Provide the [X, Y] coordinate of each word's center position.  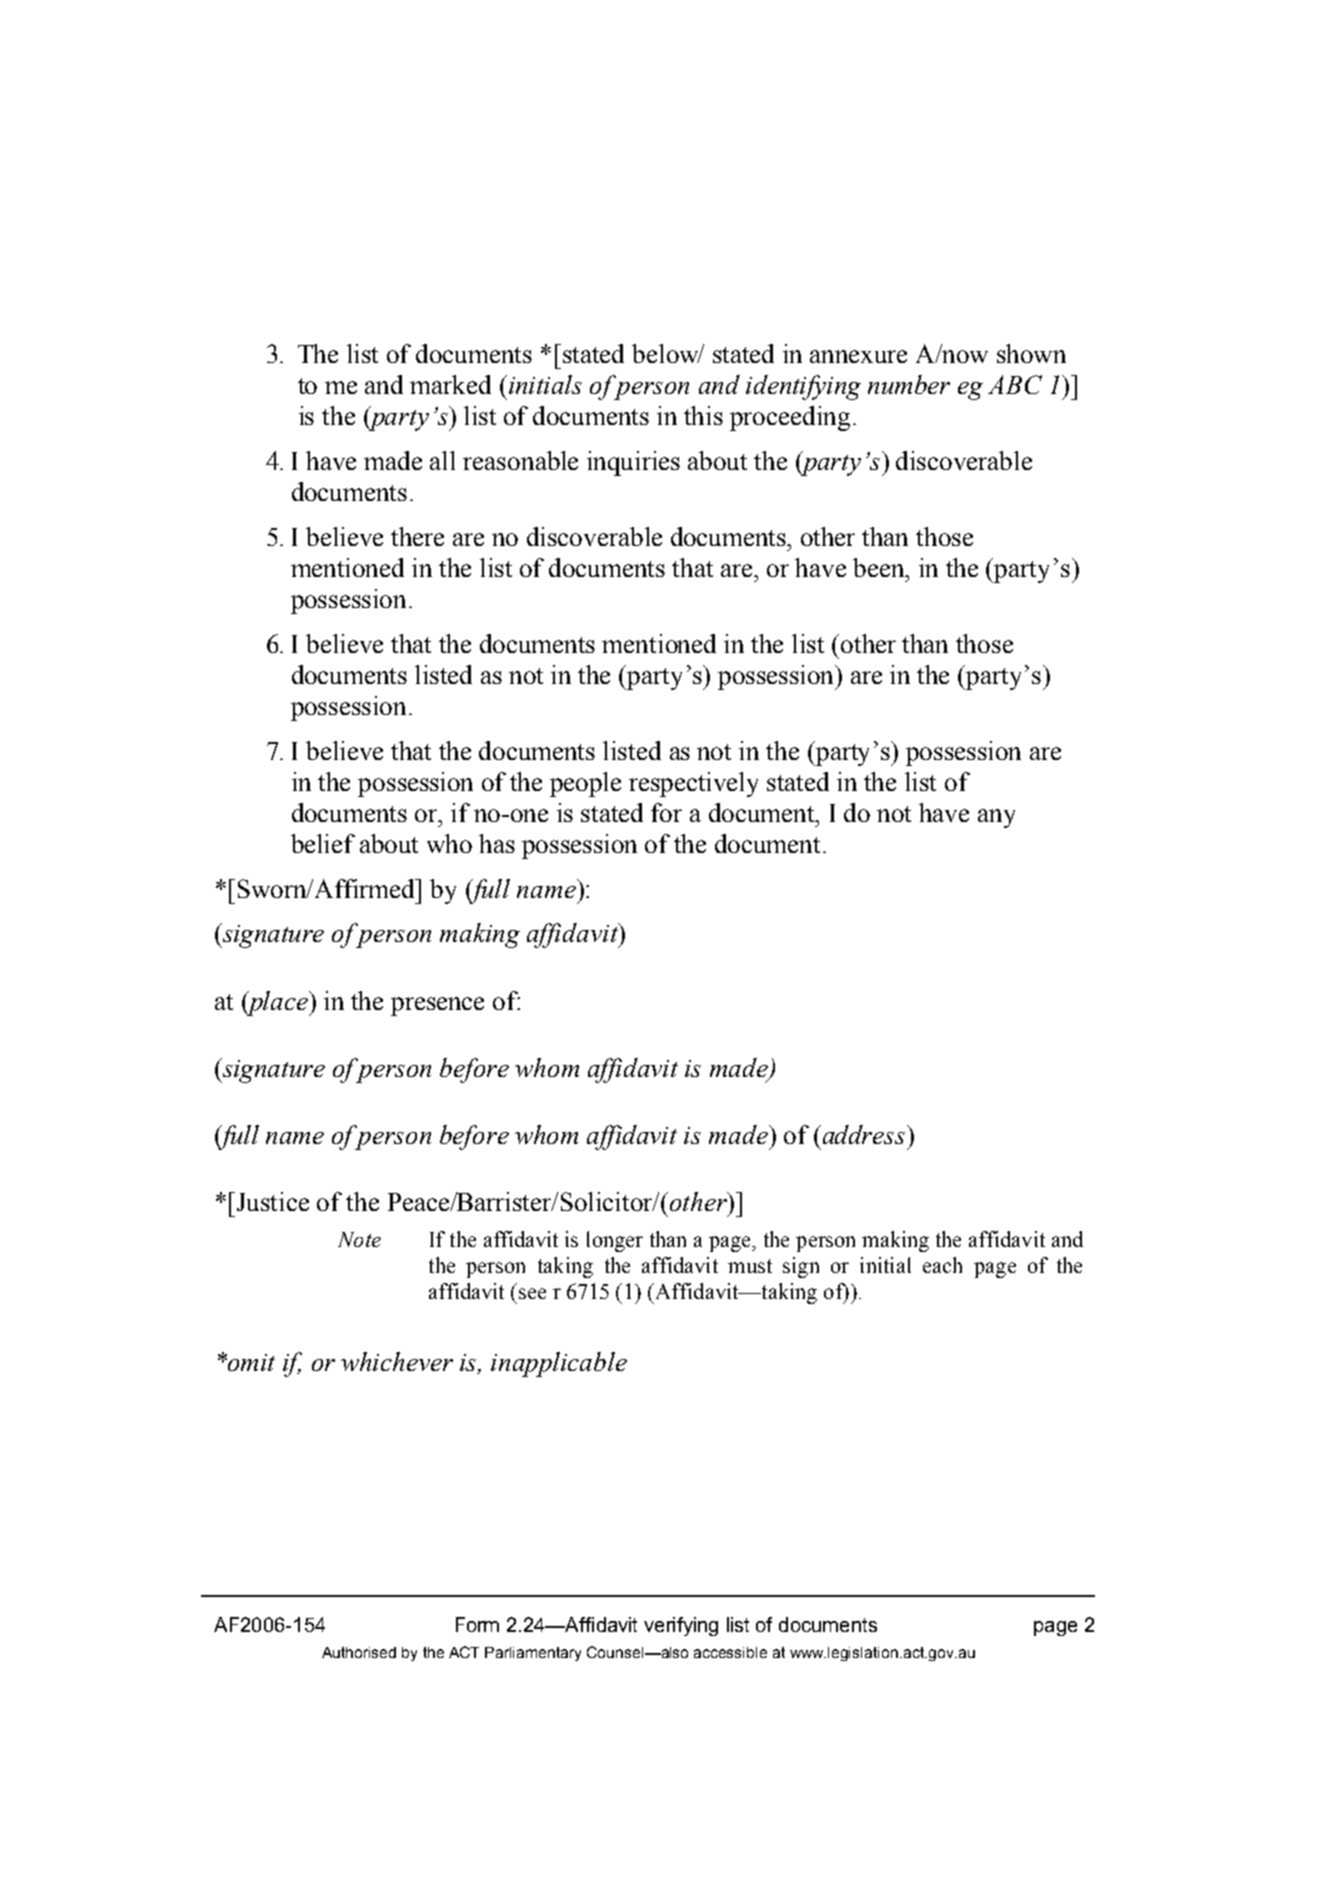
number [909, 384]
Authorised [359, 1652]
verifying [681, 1626]
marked [450, 384]
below [666, 353]
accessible [730, 1652]
